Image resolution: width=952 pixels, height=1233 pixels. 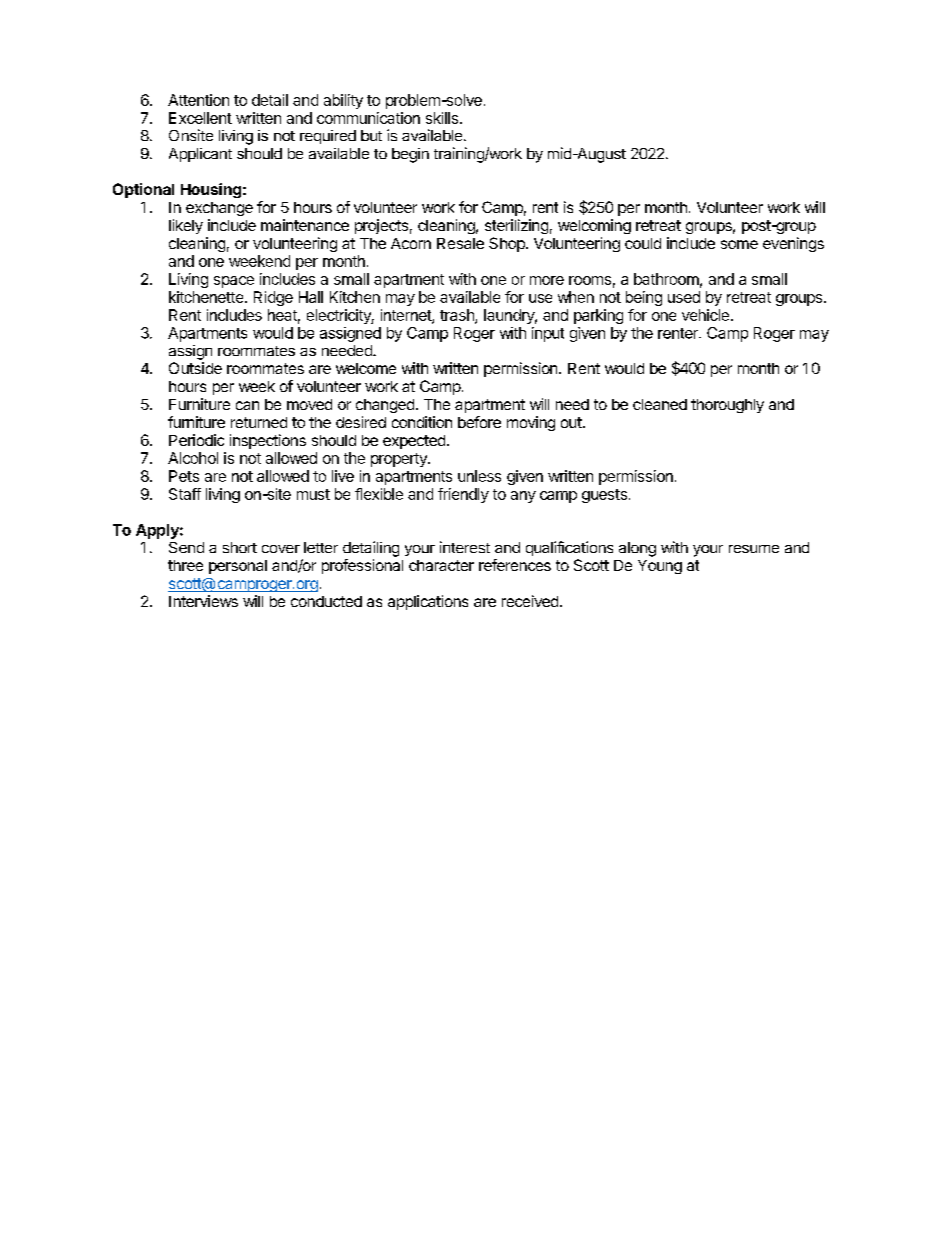 I want to click on Excellent, so click(x=200, y=118).
